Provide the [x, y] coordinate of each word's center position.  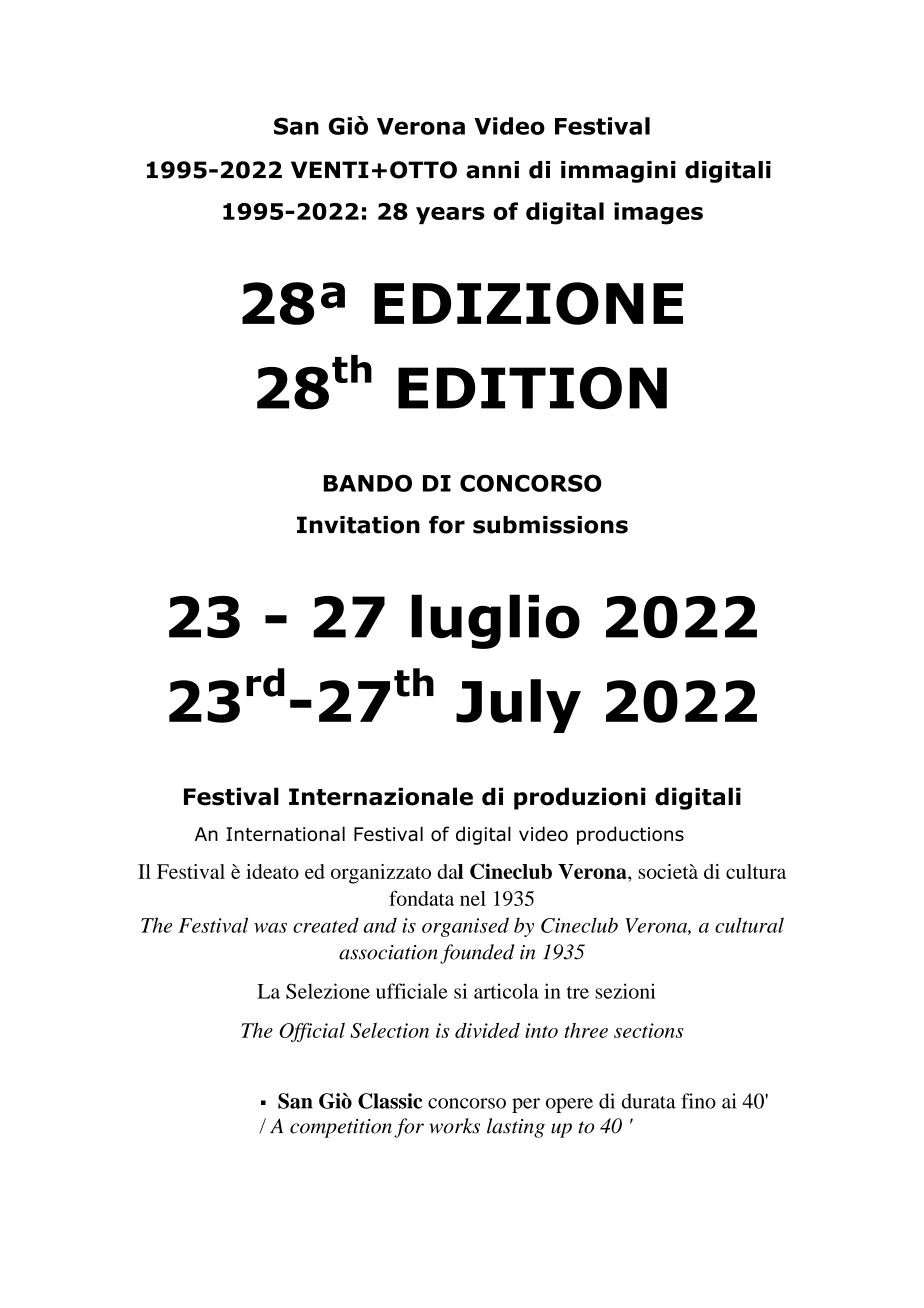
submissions [550, 525]
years [450, 215]
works [454, 1126]
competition [341, 1128]
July [518, 706]
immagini [618, 172]
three [586, 1030]
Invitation [358, 525]
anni [492, 170]
